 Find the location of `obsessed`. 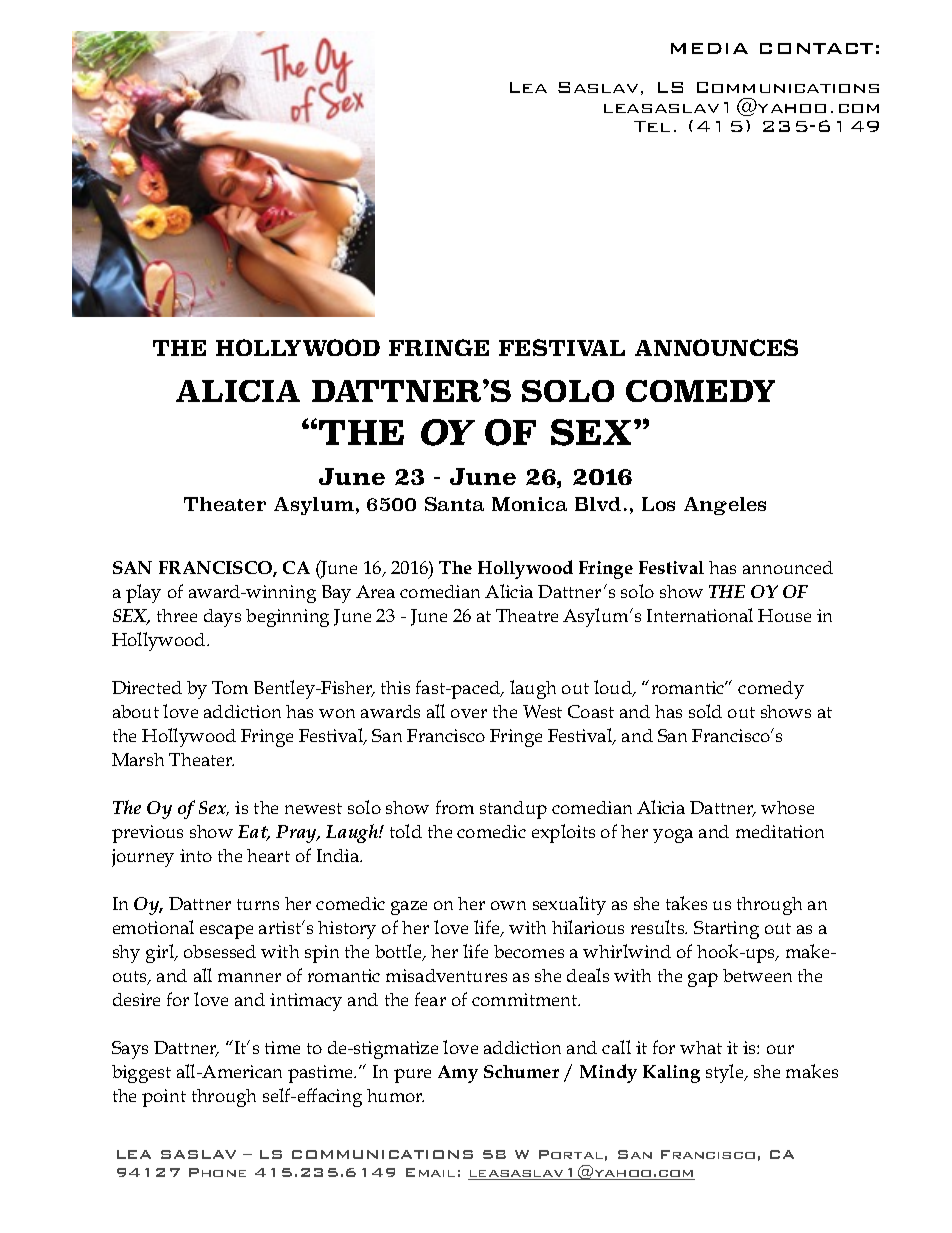

obsessed is located at coordinates (220, 951).
